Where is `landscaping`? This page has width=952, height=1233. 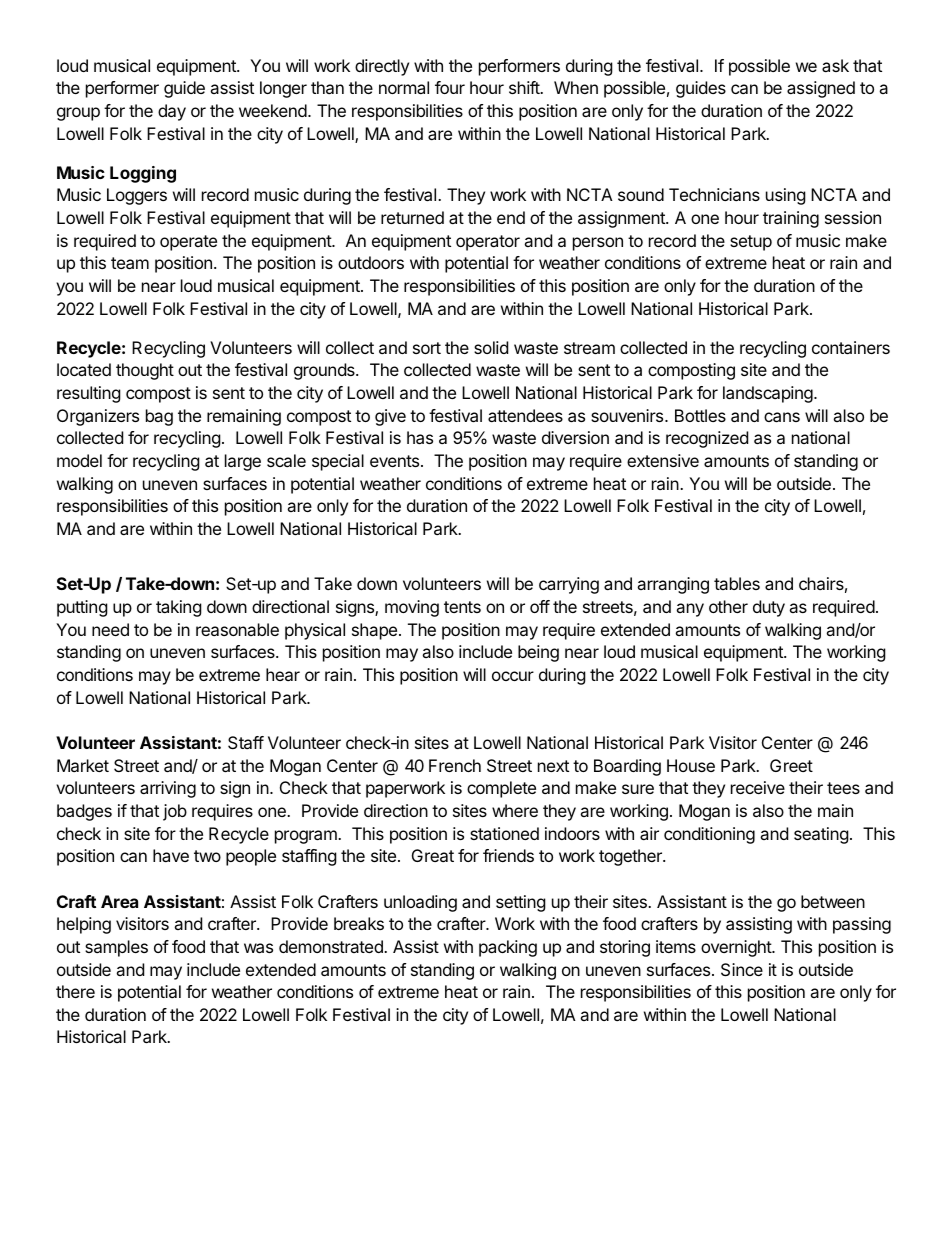 landscaping is located at coordinates (769, 394).
